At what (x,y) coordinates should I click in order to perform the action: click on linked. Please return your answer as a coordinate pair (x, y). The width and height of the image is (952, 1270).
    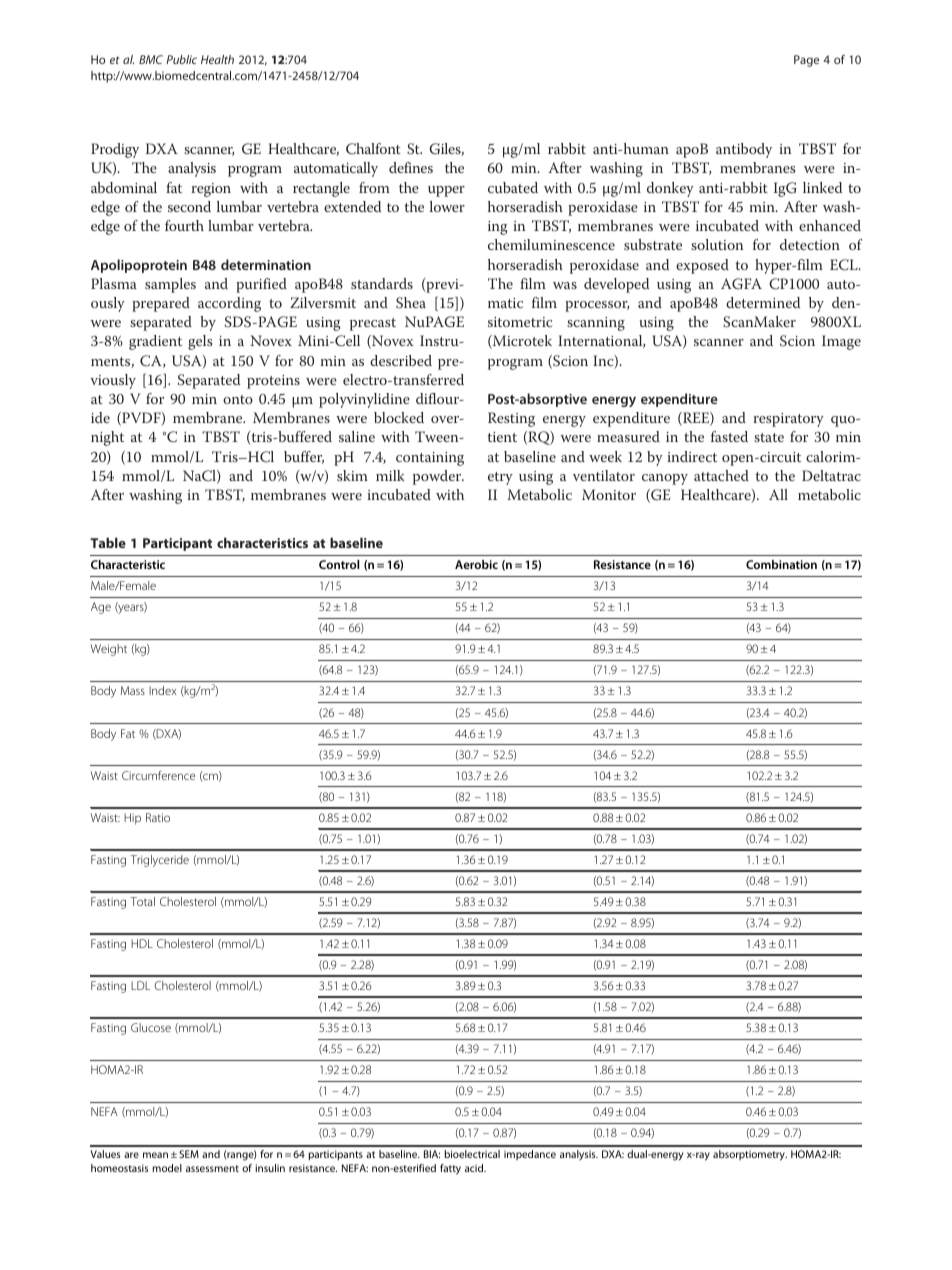
    Looking at the image, I should click on (822, 187).
